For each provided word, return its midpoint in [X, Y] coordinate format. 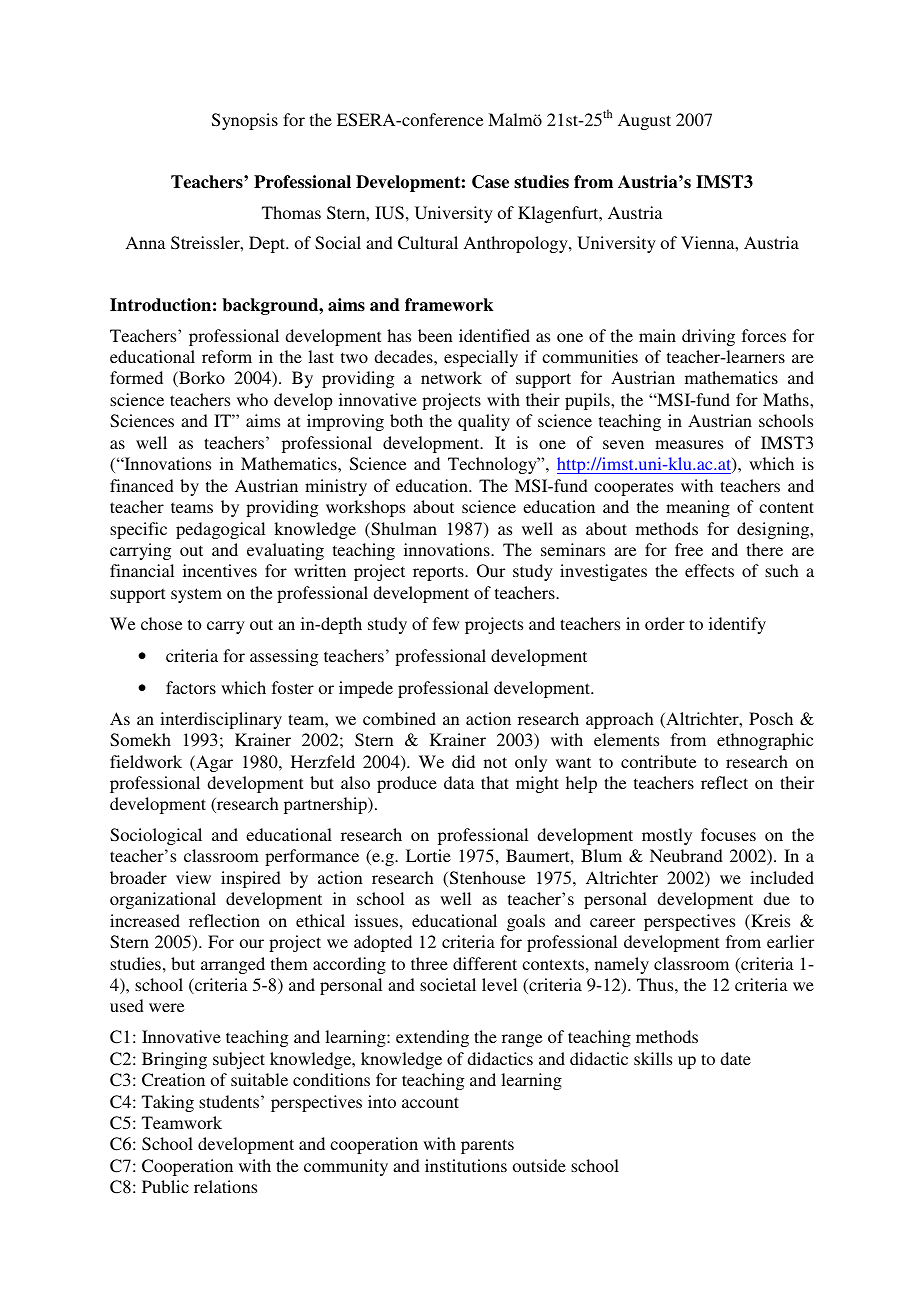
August [644, 121]
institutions [466, 1165]
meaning [698, 508]
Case [490, 182]
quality [484, 422]
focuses [728, 834]
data [459, 782]
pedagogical [220, 530]
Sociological [156, 836]
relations [225, 1186]
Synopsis [245, 121]
